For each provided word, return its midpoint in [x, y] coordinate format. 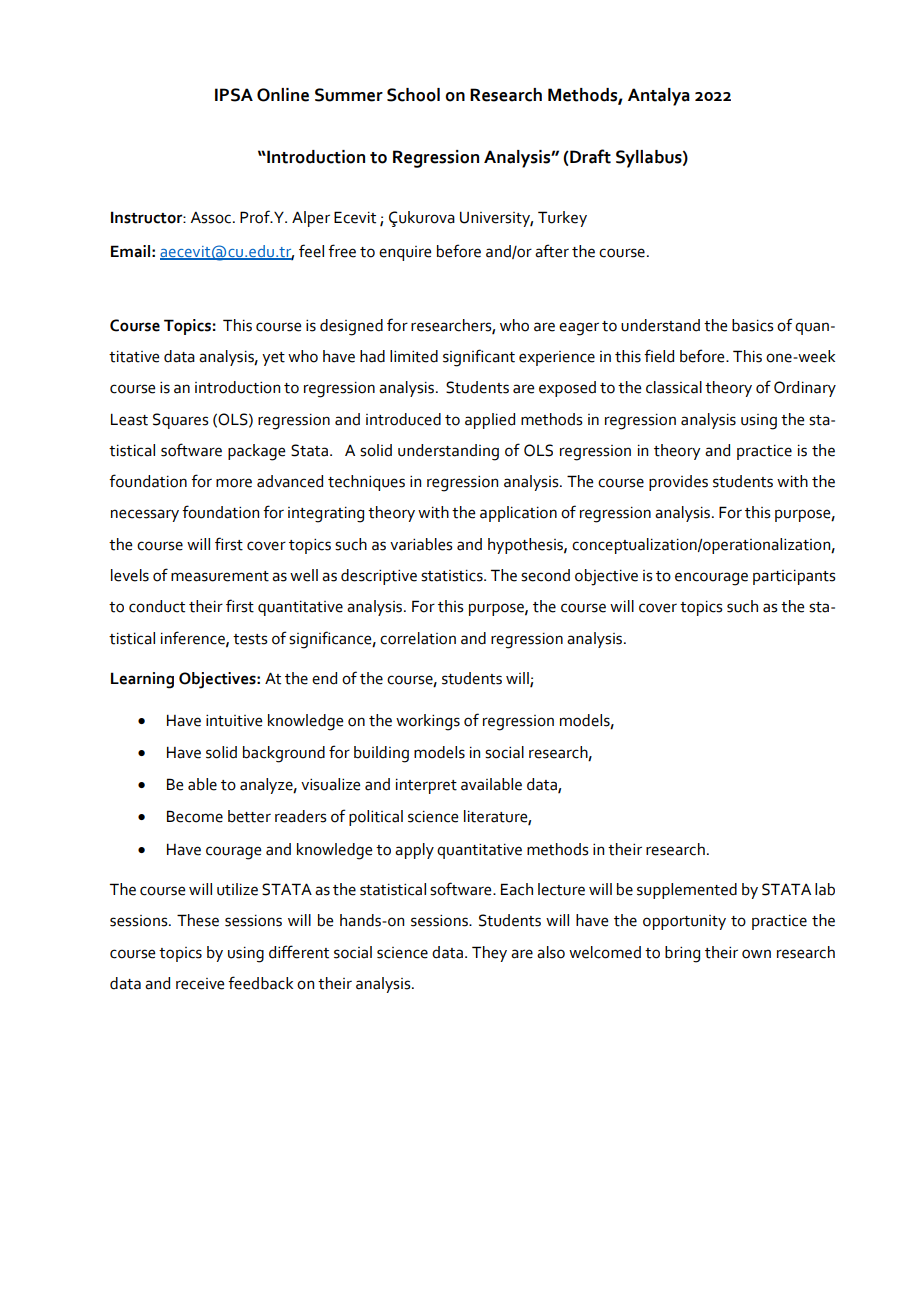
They [489, 954]
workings [428, 722]
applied [490, 421]
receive [200, 984]
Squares [181, 421]
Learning [142, 680]
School [413, 95]
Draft [589, 156]
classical [674, 387]
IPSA [234, 95]
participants [794, 577]
